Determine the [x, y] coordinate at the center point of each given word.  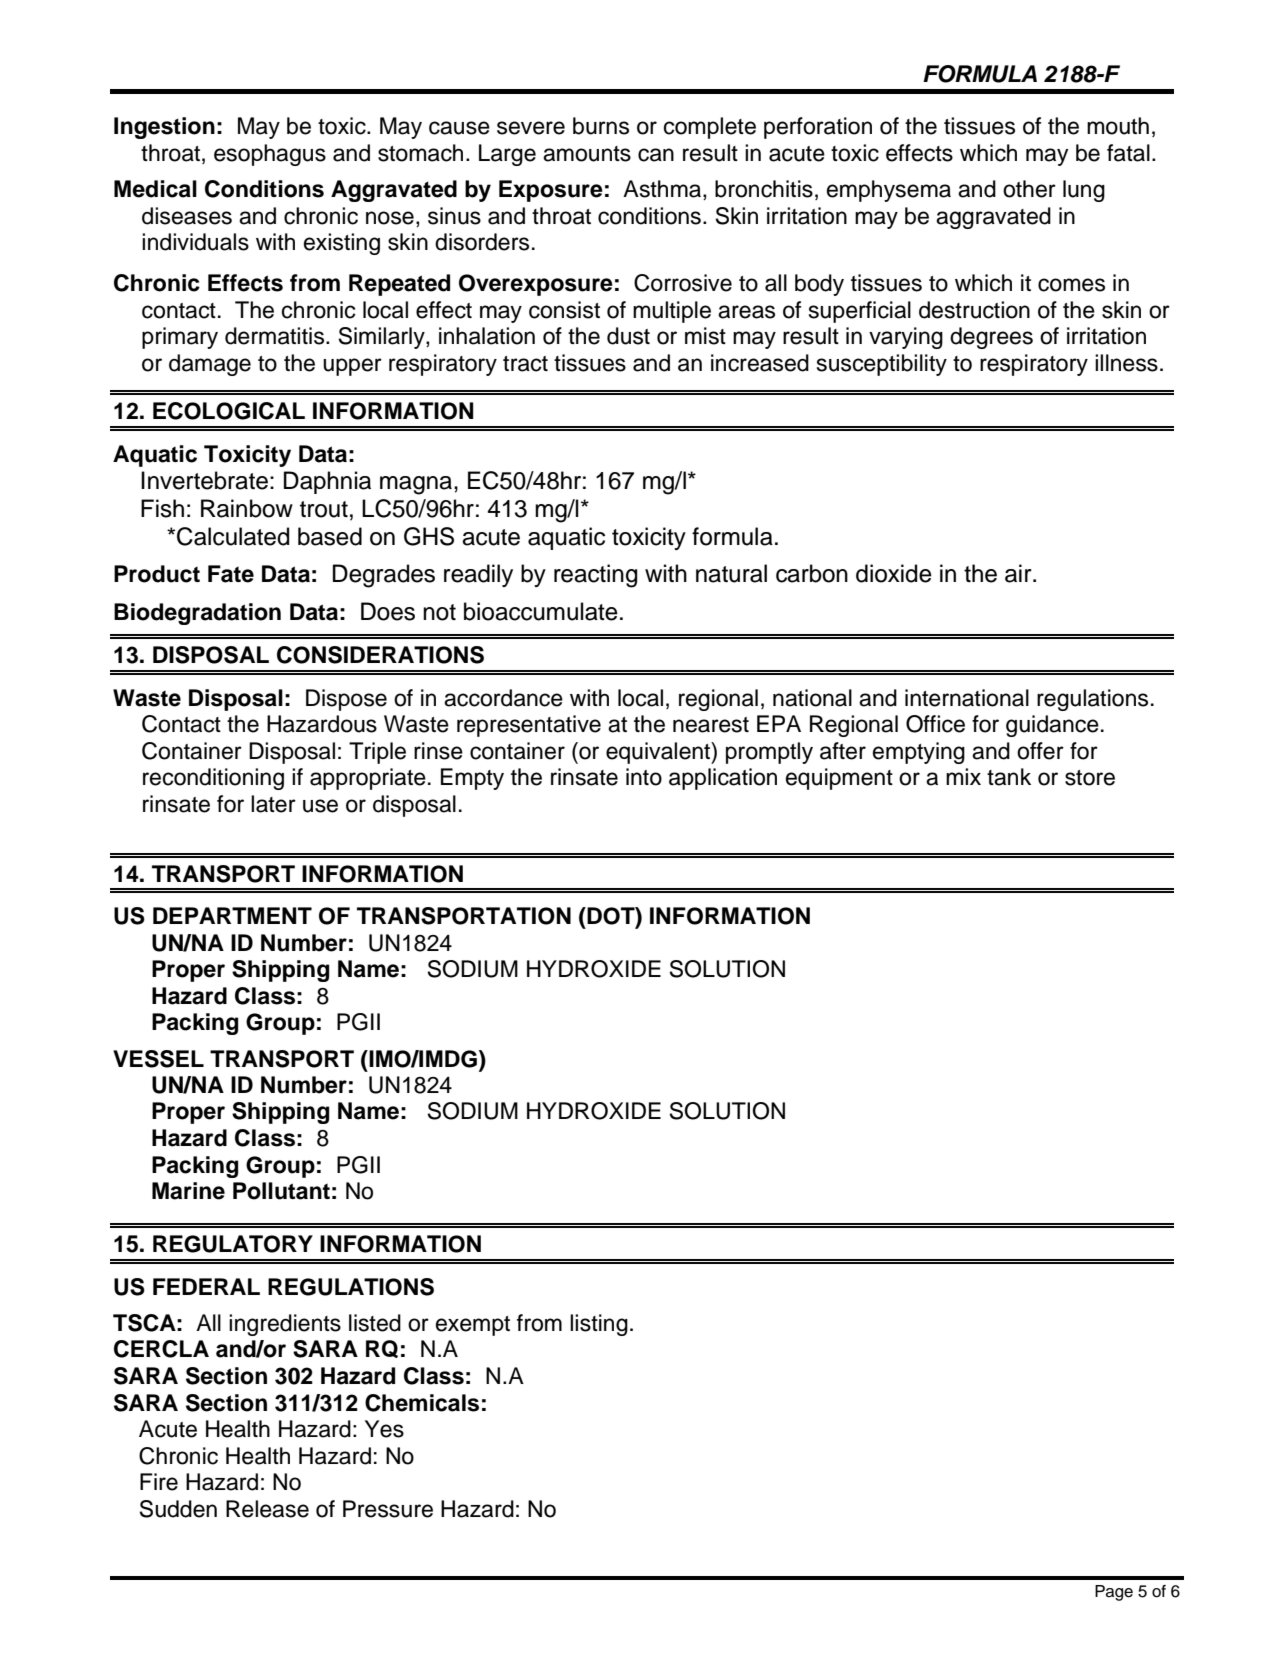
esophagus [270, 155]
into [644, 777]
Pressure [388, 1509]
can [656, 155]
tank [1009, 777]
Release [267, 1509]
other [1029, 189]
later [273, 804]
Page [1114, 1593]
